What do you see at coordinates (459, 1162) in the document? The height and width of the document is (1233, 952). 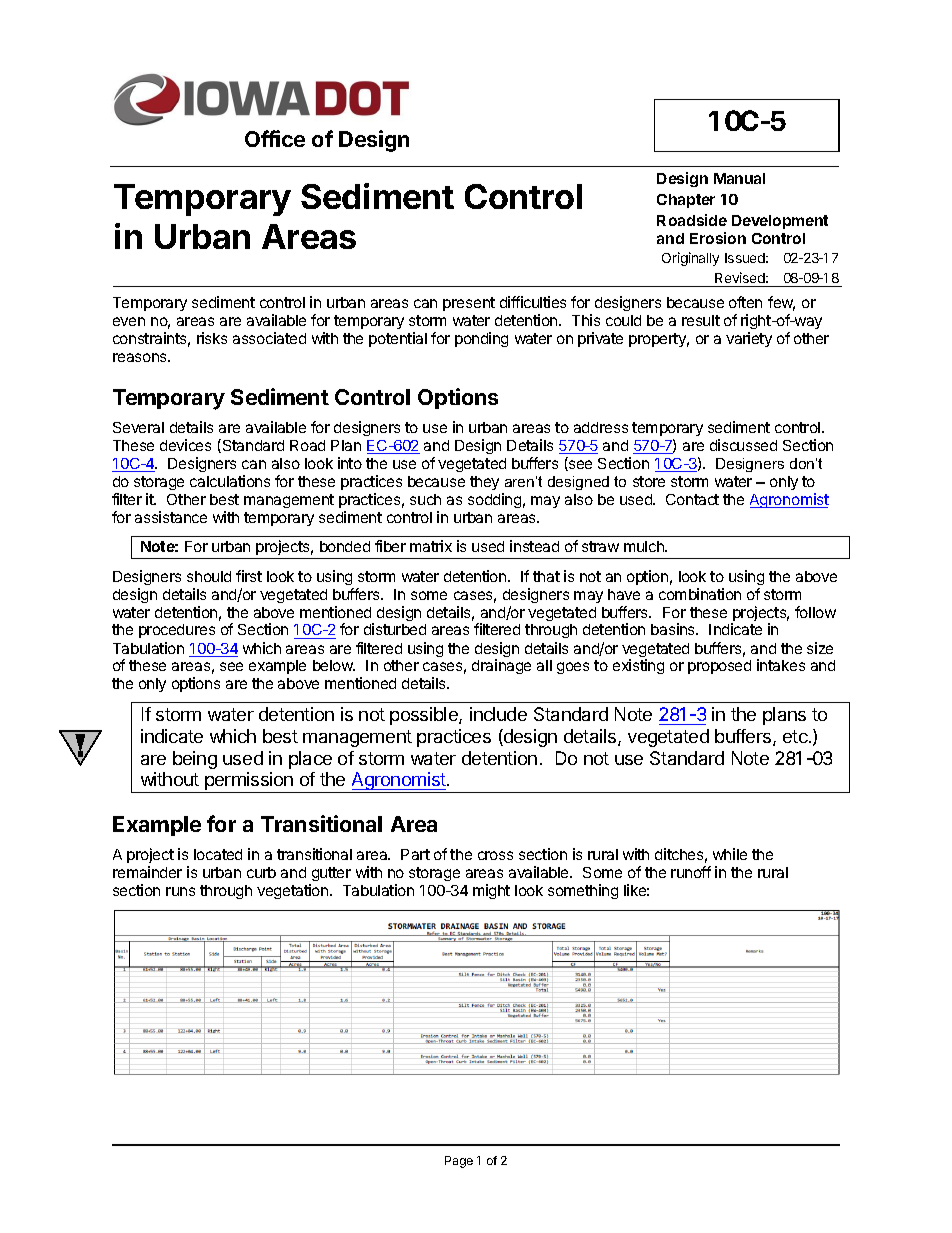 I see `Page` at bounding box center [459, 1162].
